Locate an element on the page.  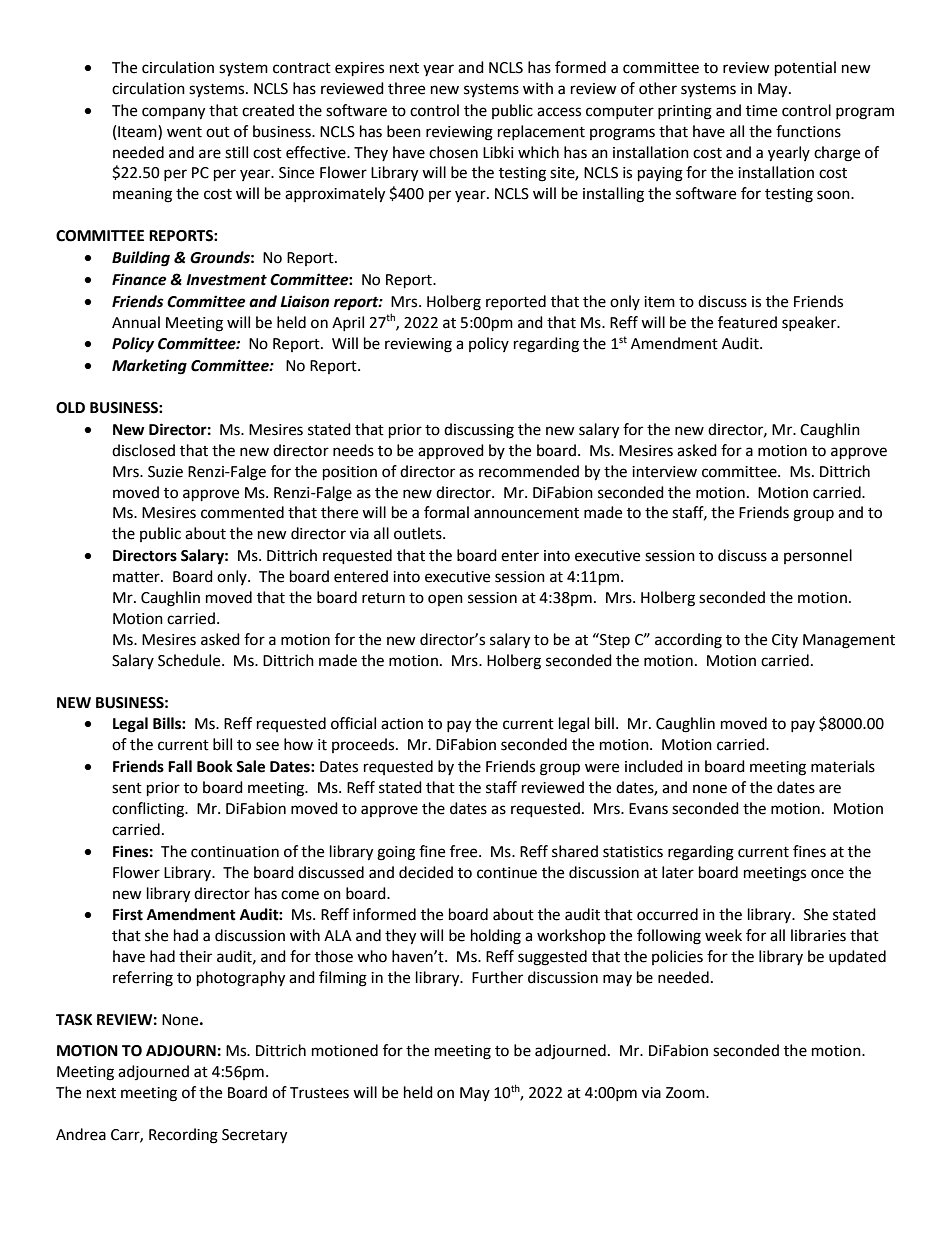
action is located at coordinates (402, 724).
